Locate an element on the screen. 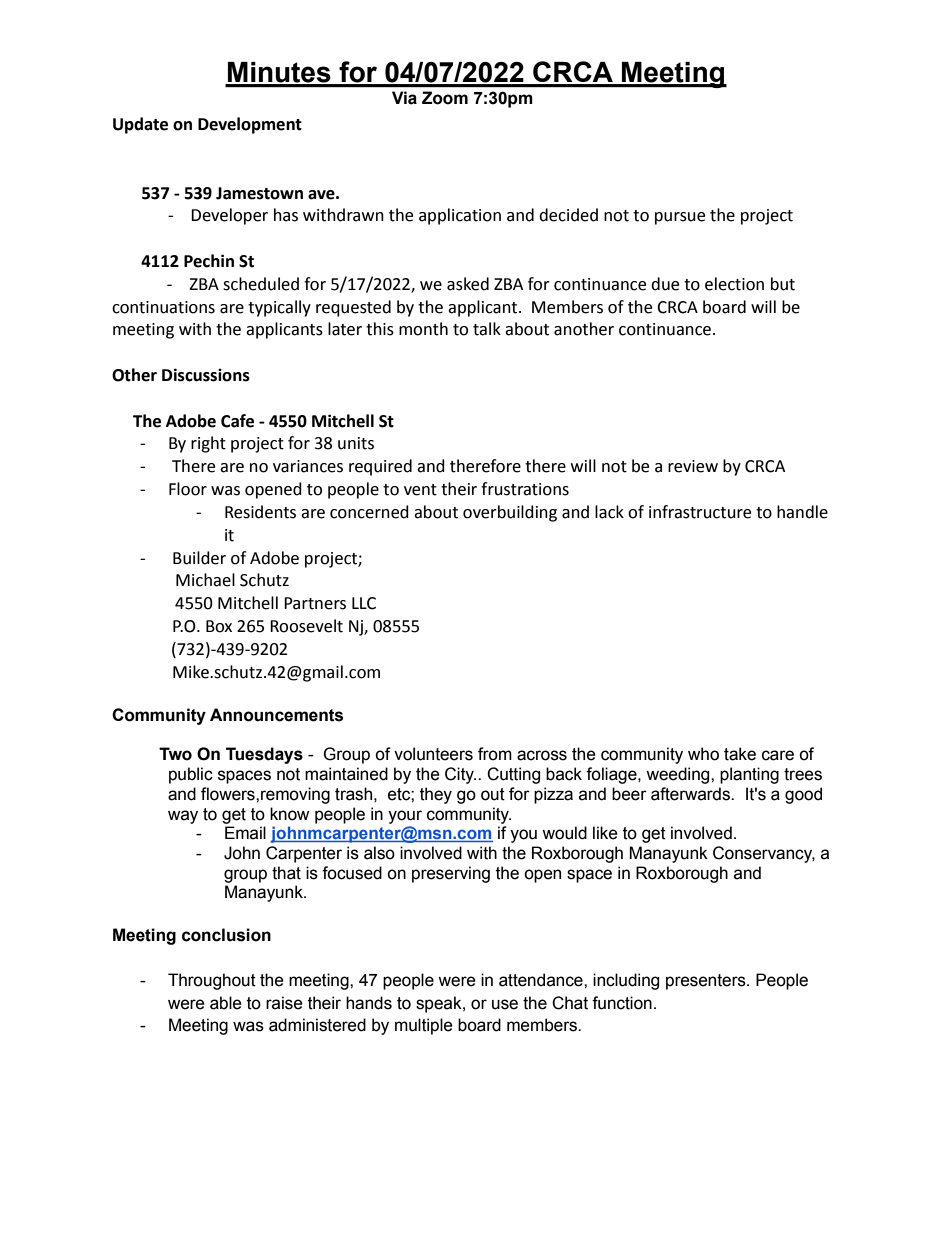  presenters is located at coordinates (707, 982).
